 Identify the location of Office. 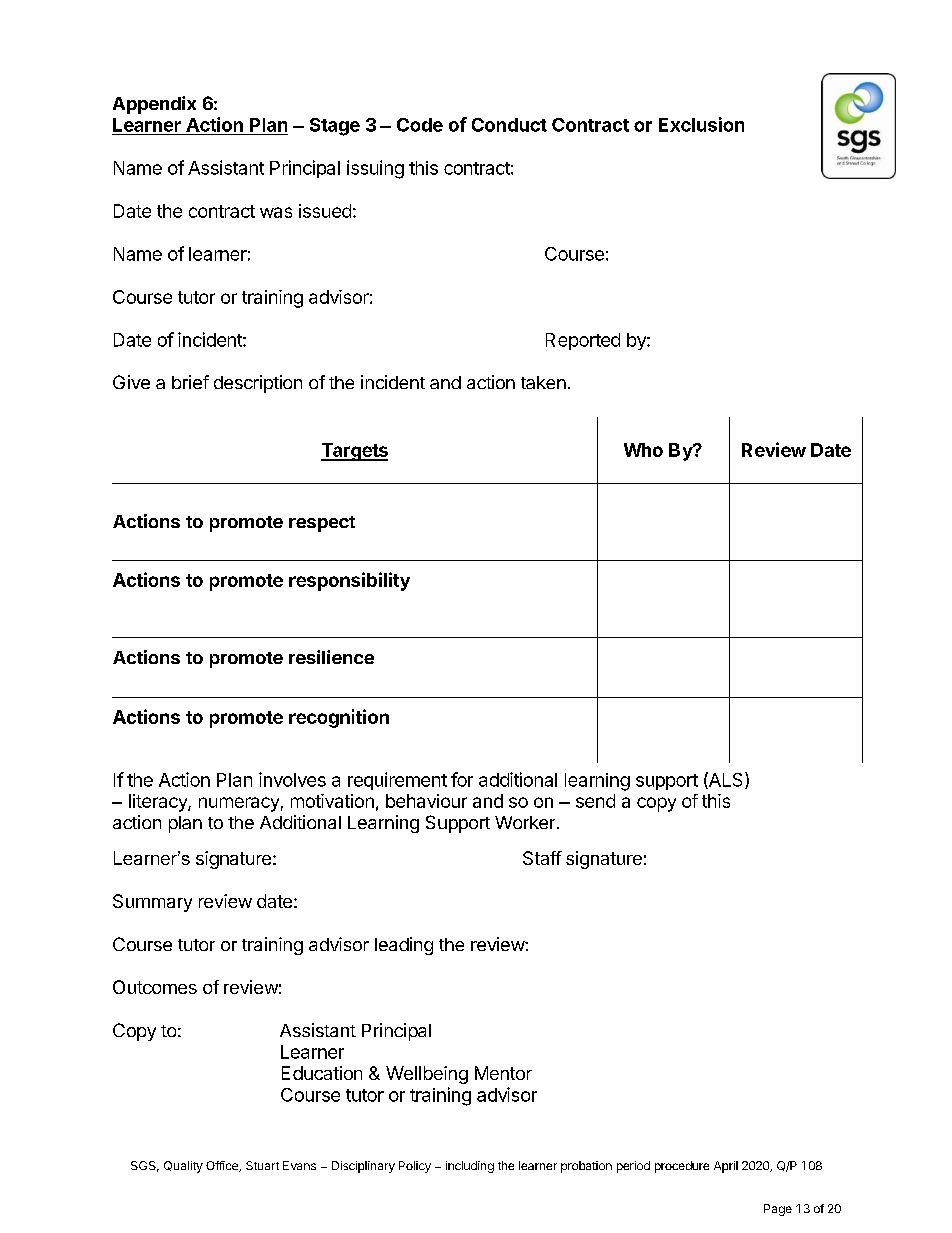
(223, 1166).
